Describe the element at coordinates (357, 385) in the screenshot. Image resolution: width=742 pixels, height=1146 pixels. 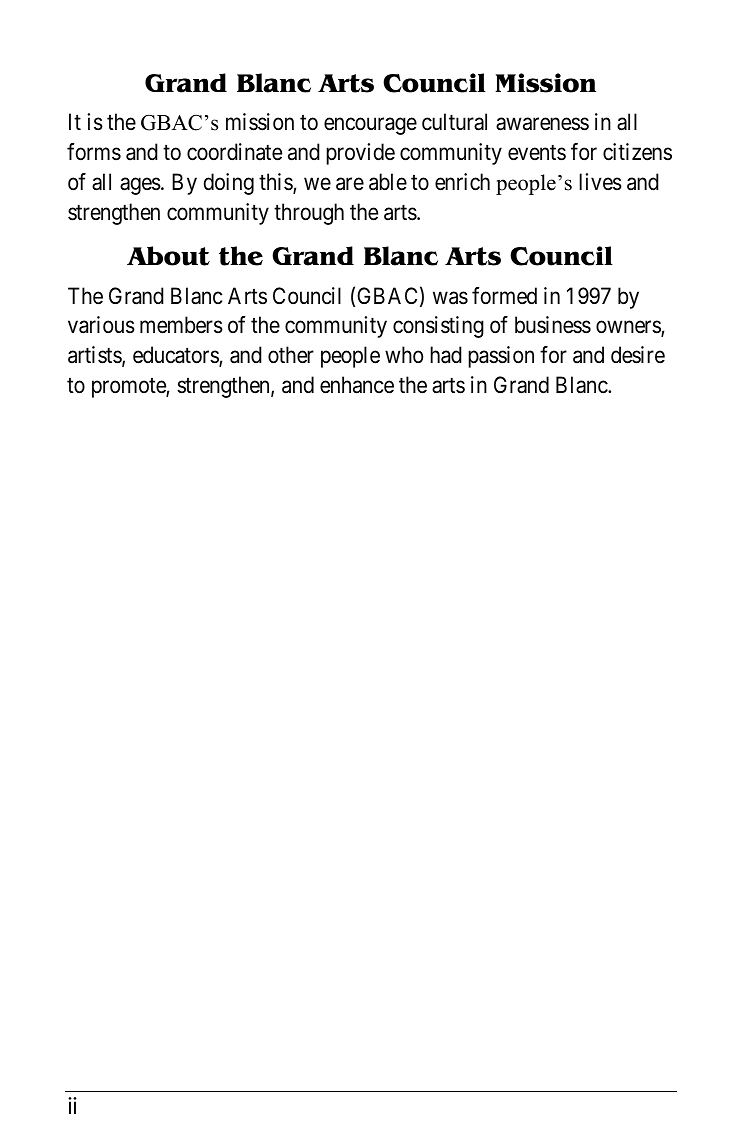
I see `enhance` at that location.
